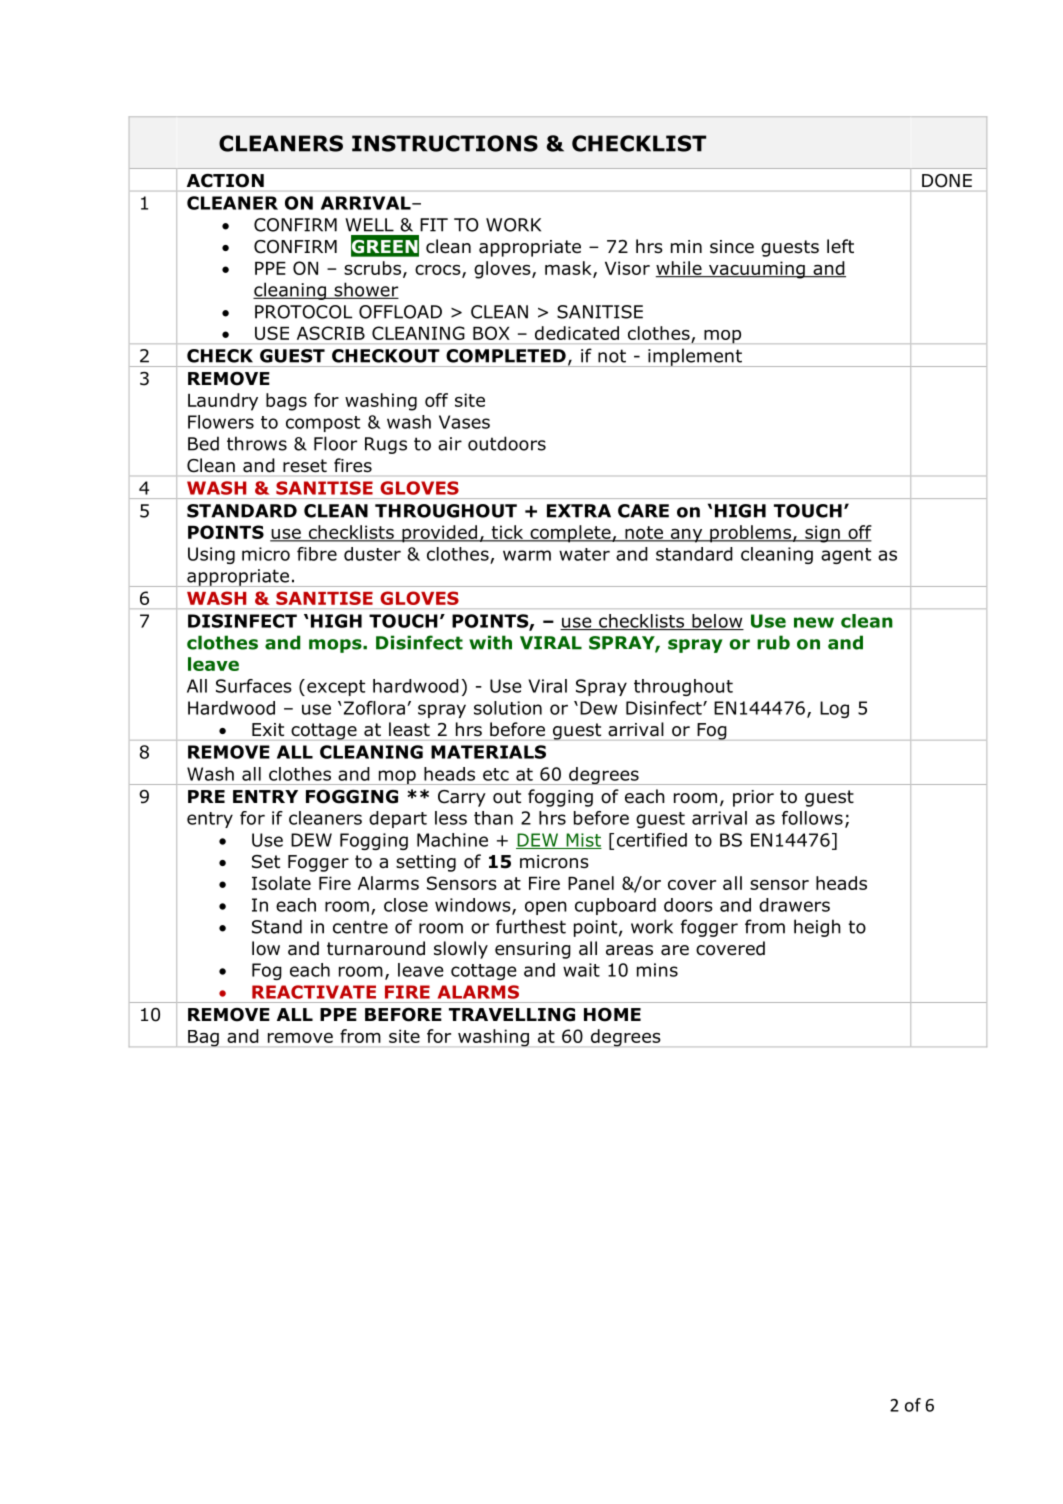 The height and width of the screenshot is (1504, 1063). Describe the element at coordinates (947, 180) in the screenshot. I see `DONE` at that location.
